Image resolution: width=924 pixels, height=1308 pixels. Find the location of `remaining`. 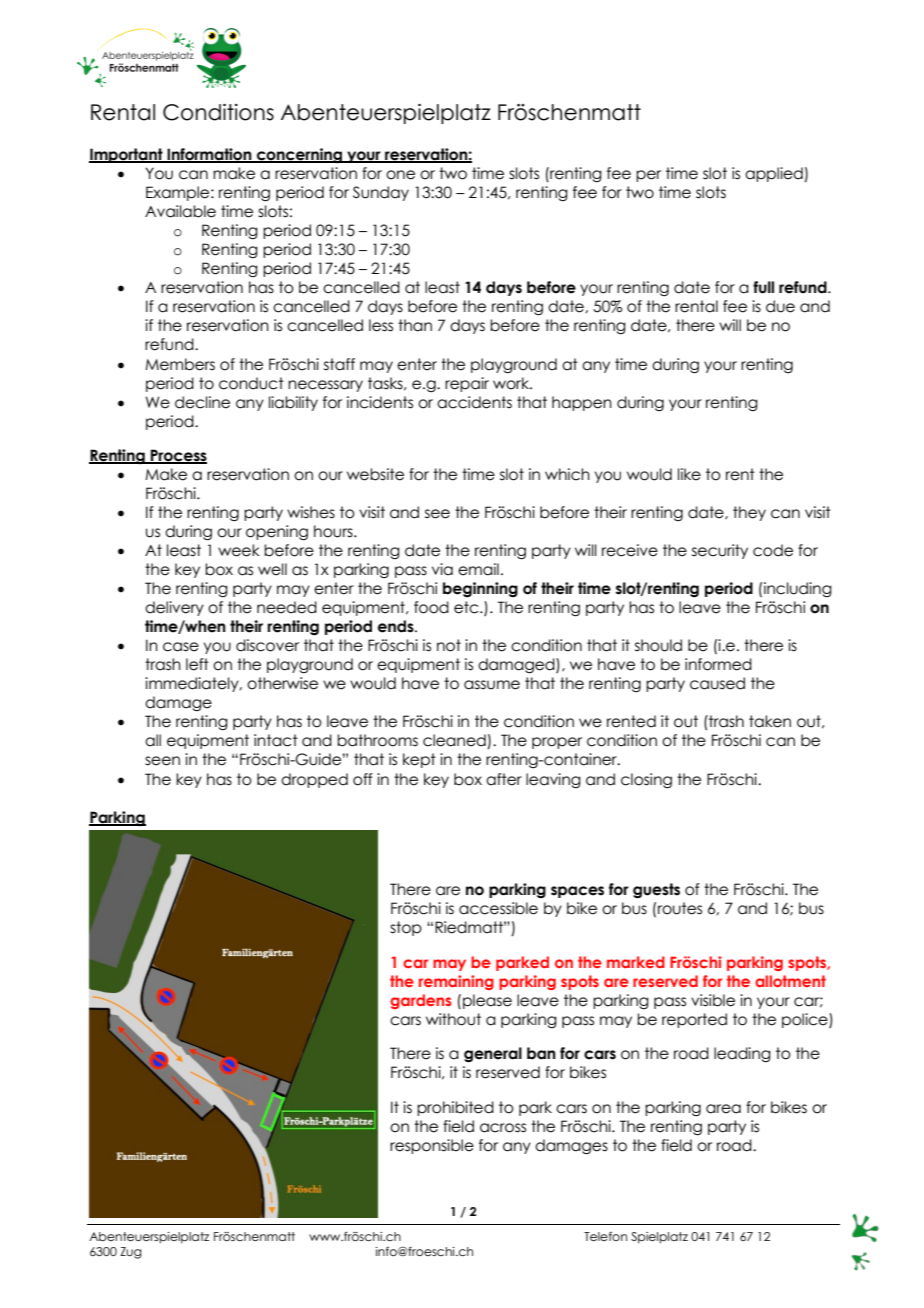

remaining is located at coordinates (456, 982).
